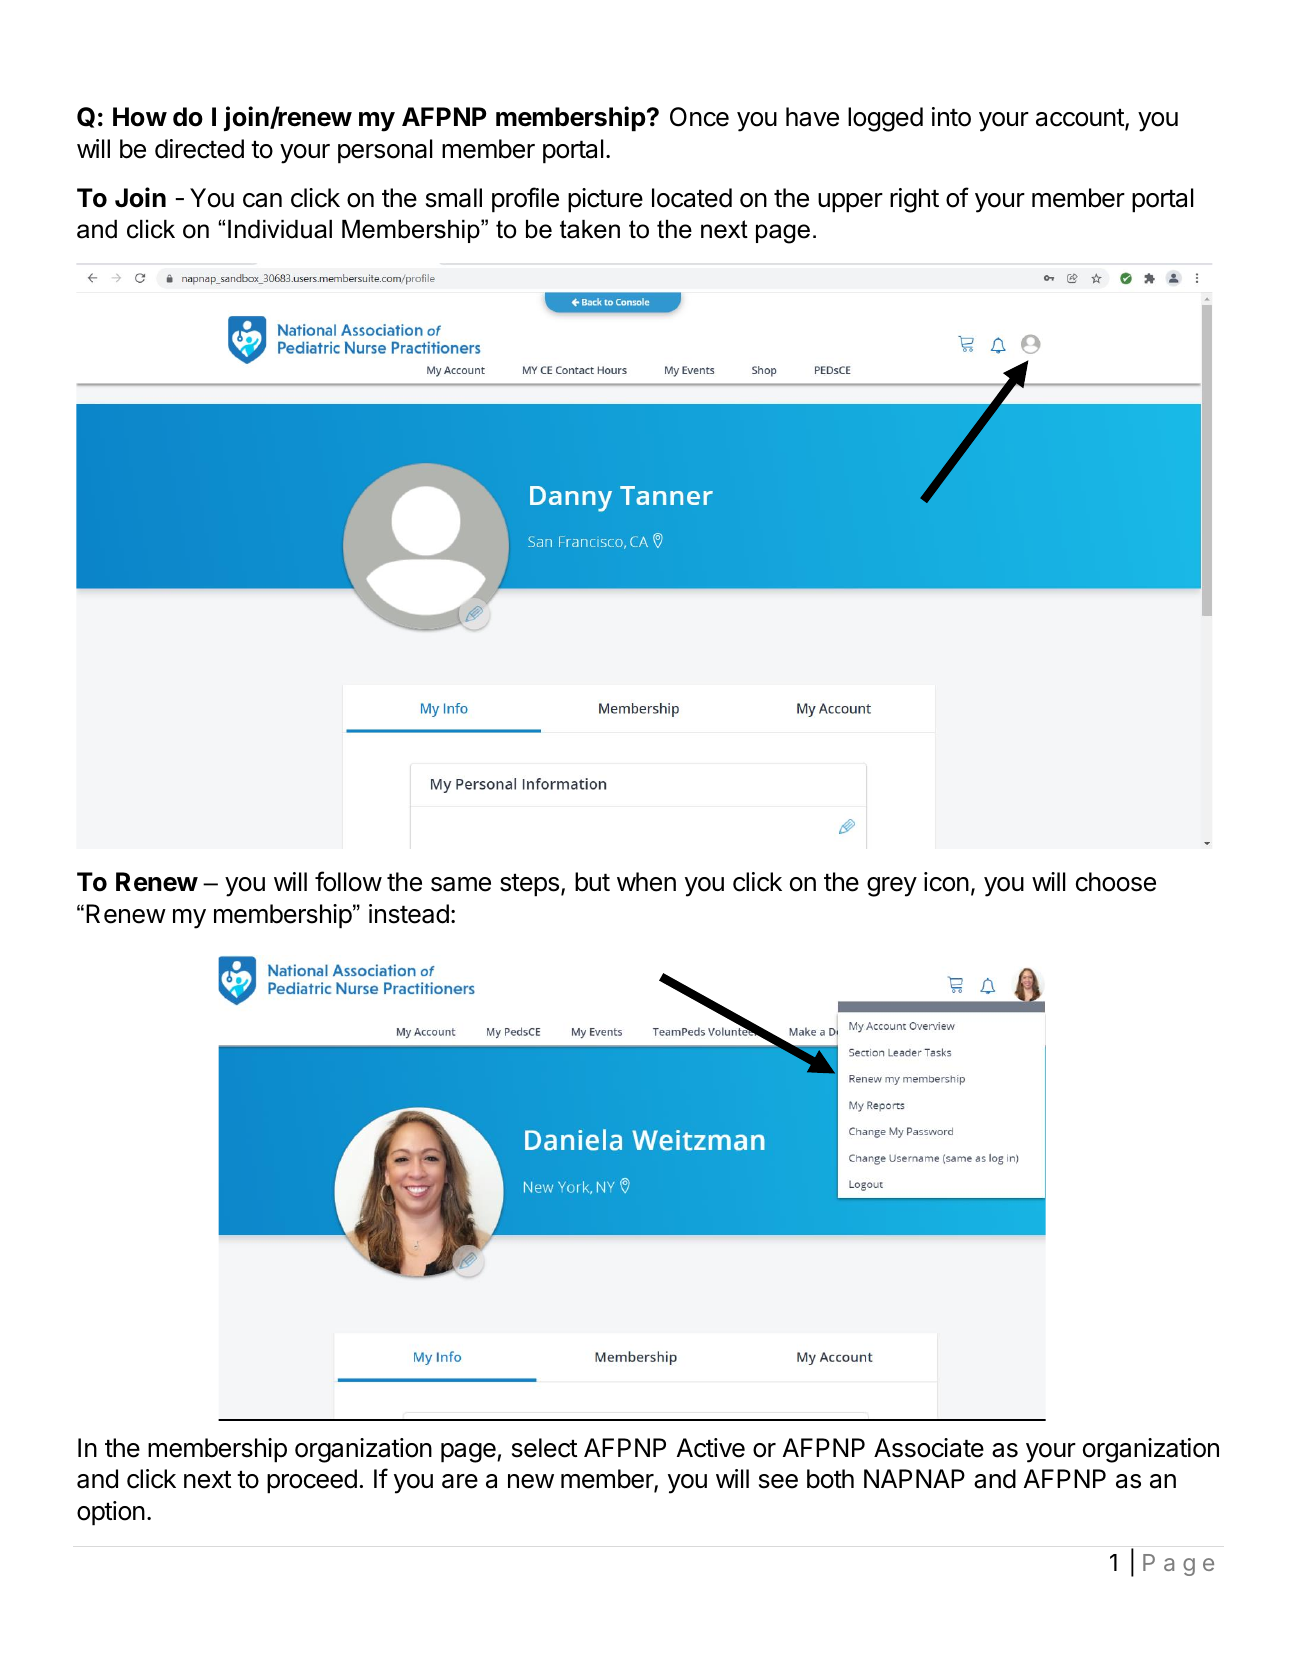 The image size is (1297, 1679). Describe the element at coordinates (312, 1481) in the page. I see `proceed` at that location.
